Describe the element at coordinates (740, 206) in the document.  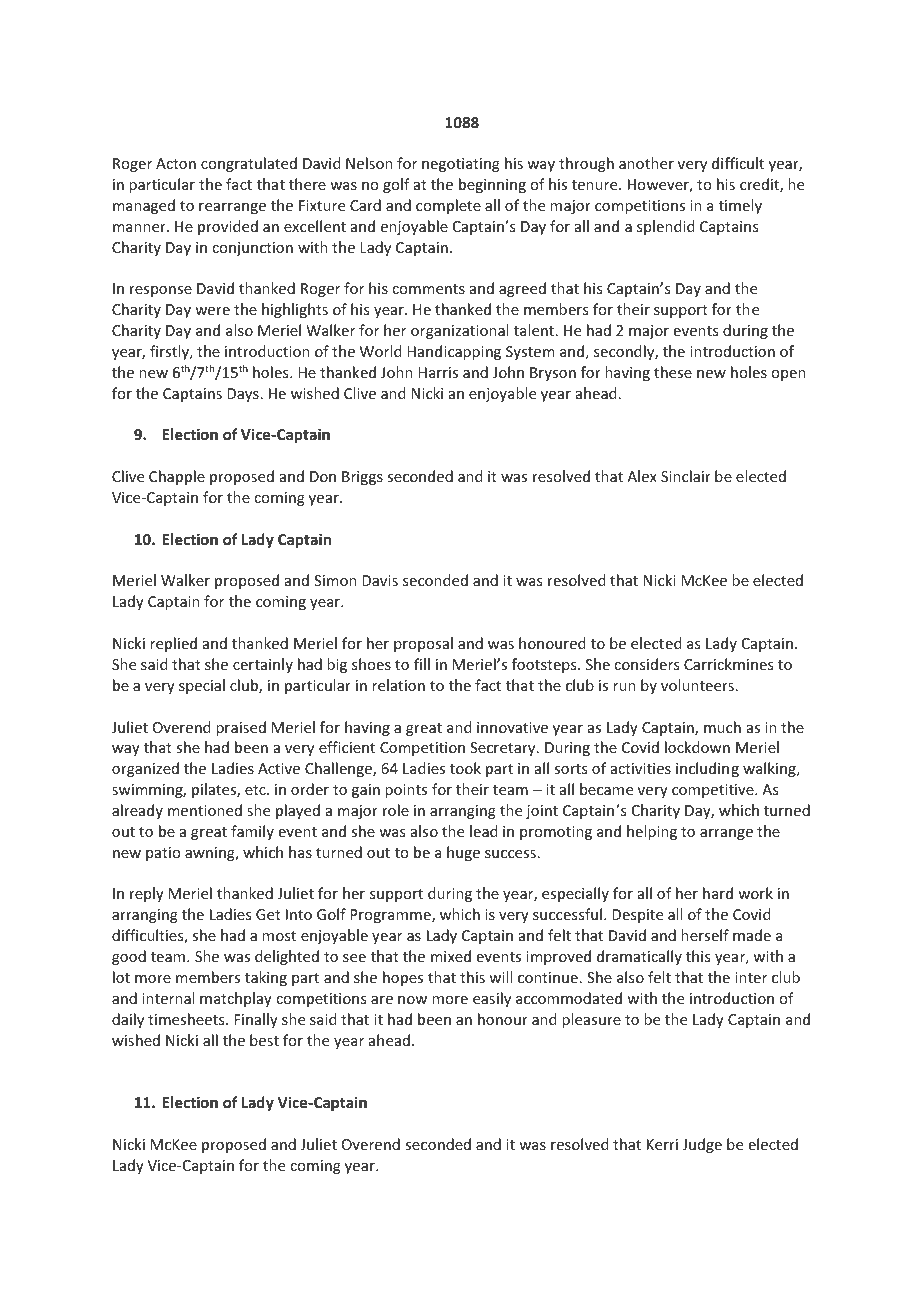
I see `timely` at that location.
